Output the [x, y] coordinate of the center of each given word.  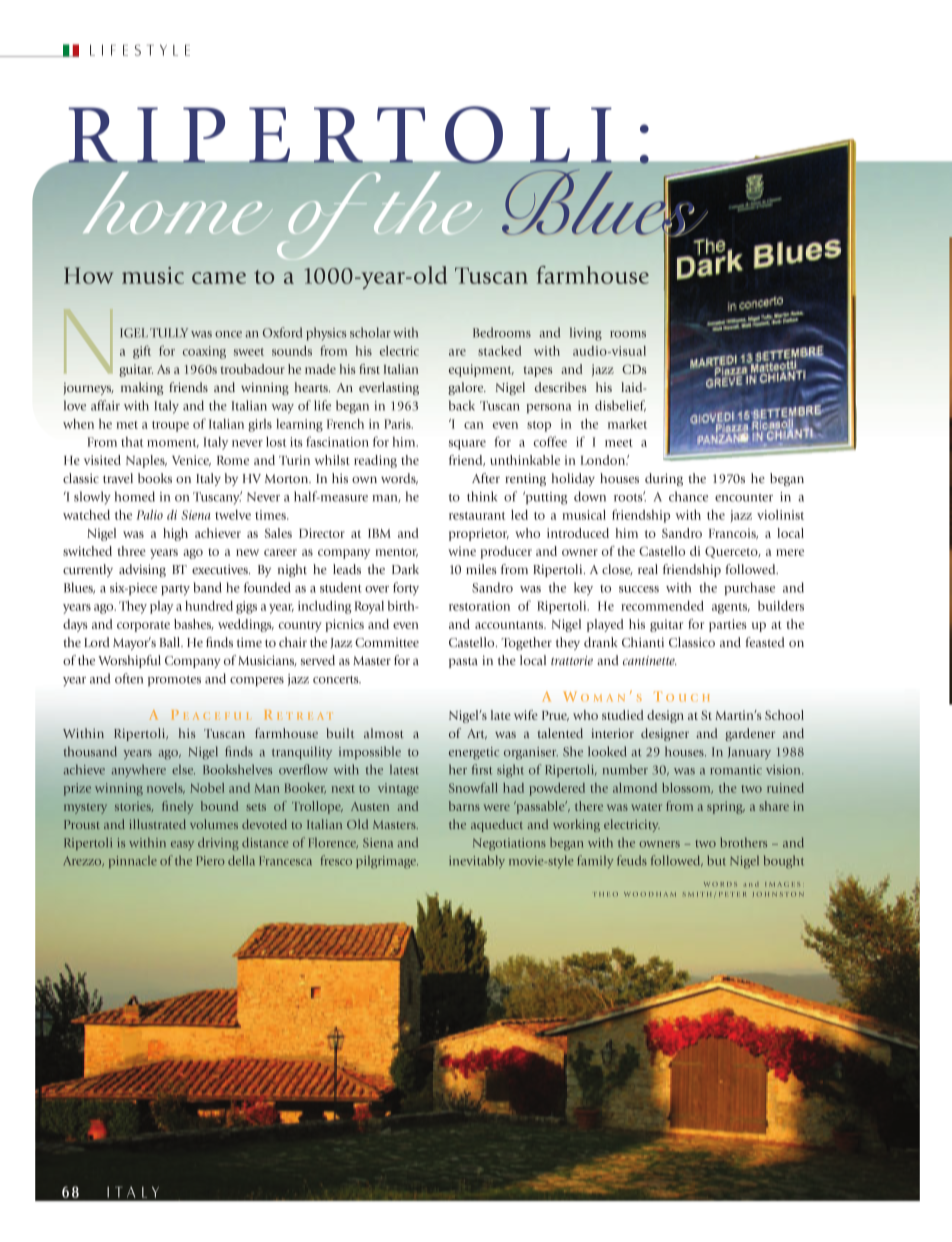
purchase [749, 588]
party [175, 590]
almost [384, 733]
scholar [370, 332]
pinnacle [133, 861]
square [467, 445]
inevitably [477, 862]
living [586, 334]
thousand [90, 751]
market [627, 424]
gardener [750, 734]
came [219, 278]
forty [406, 589]
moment [173, 443]
